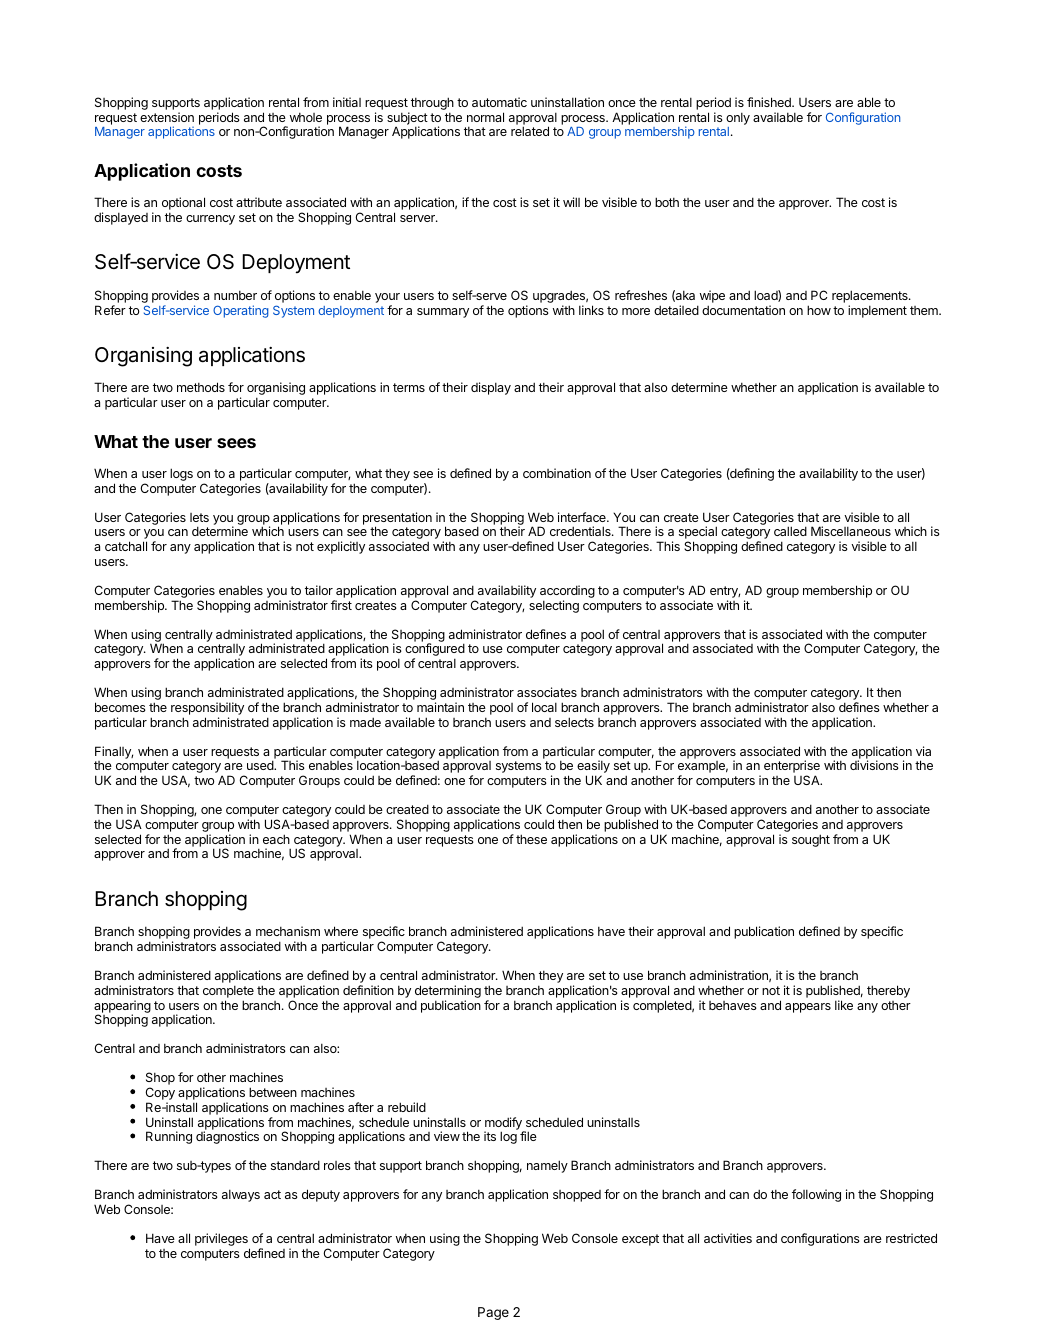 The width and height of the page is (1038, 1343). What do you see at coordinates (851, 531) in the page?
I see `Miscellaneous` at bounding box center [851, 531].
